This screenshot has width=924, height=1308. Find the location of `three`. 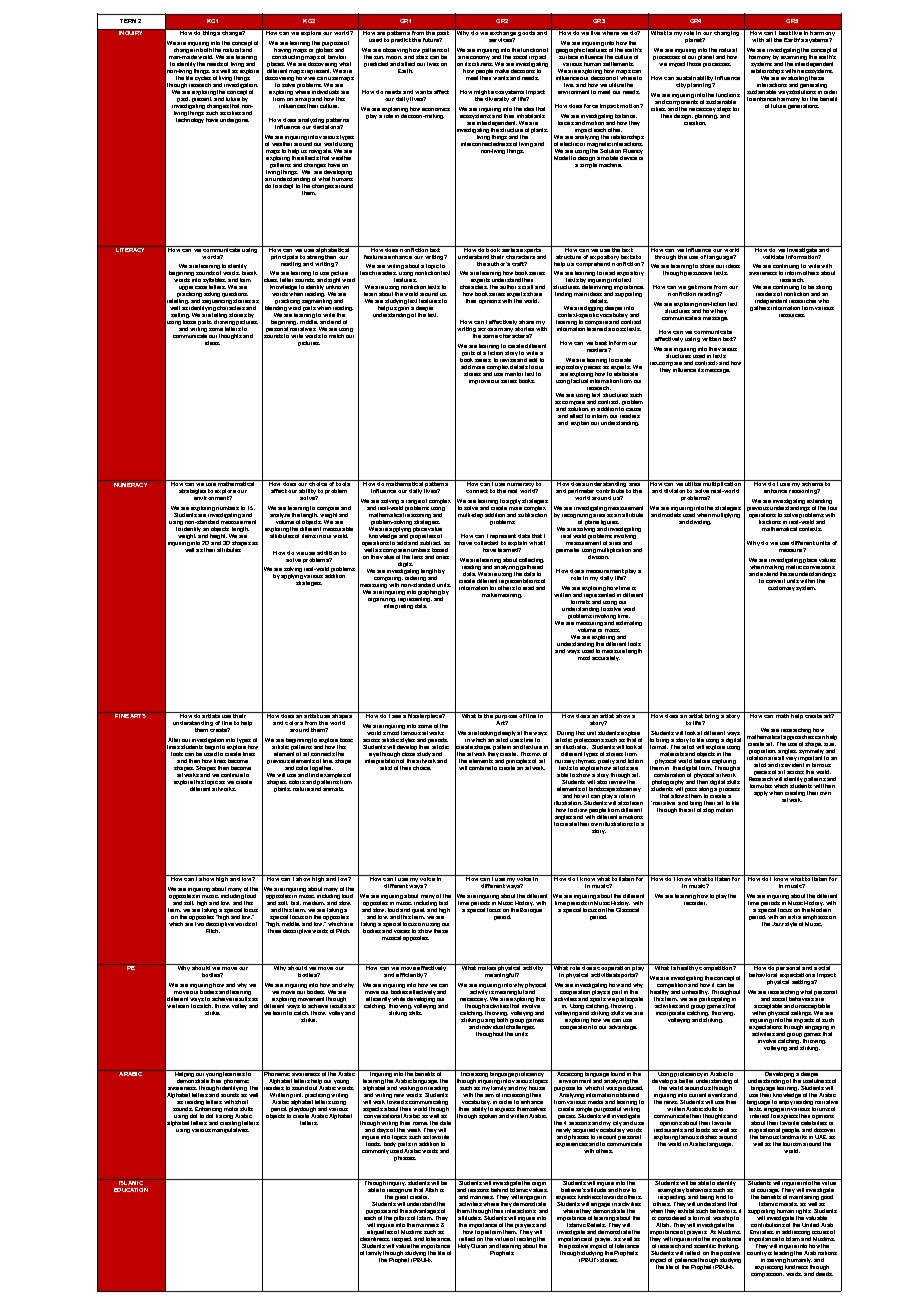

three is located at coordinates (274, 929).
